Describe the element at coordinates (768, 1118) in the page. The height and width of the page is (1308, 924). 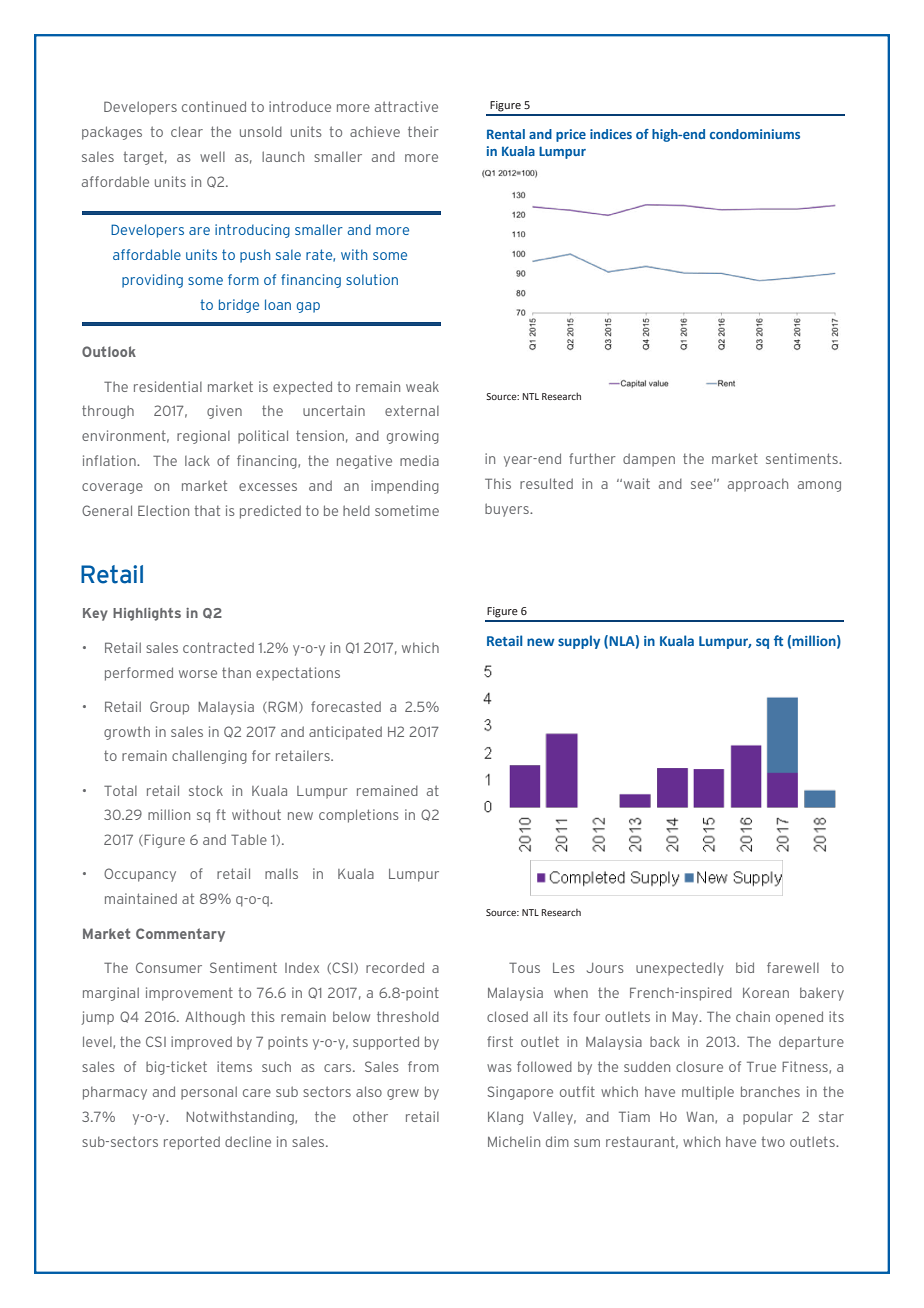
I see `popular` at that location.
